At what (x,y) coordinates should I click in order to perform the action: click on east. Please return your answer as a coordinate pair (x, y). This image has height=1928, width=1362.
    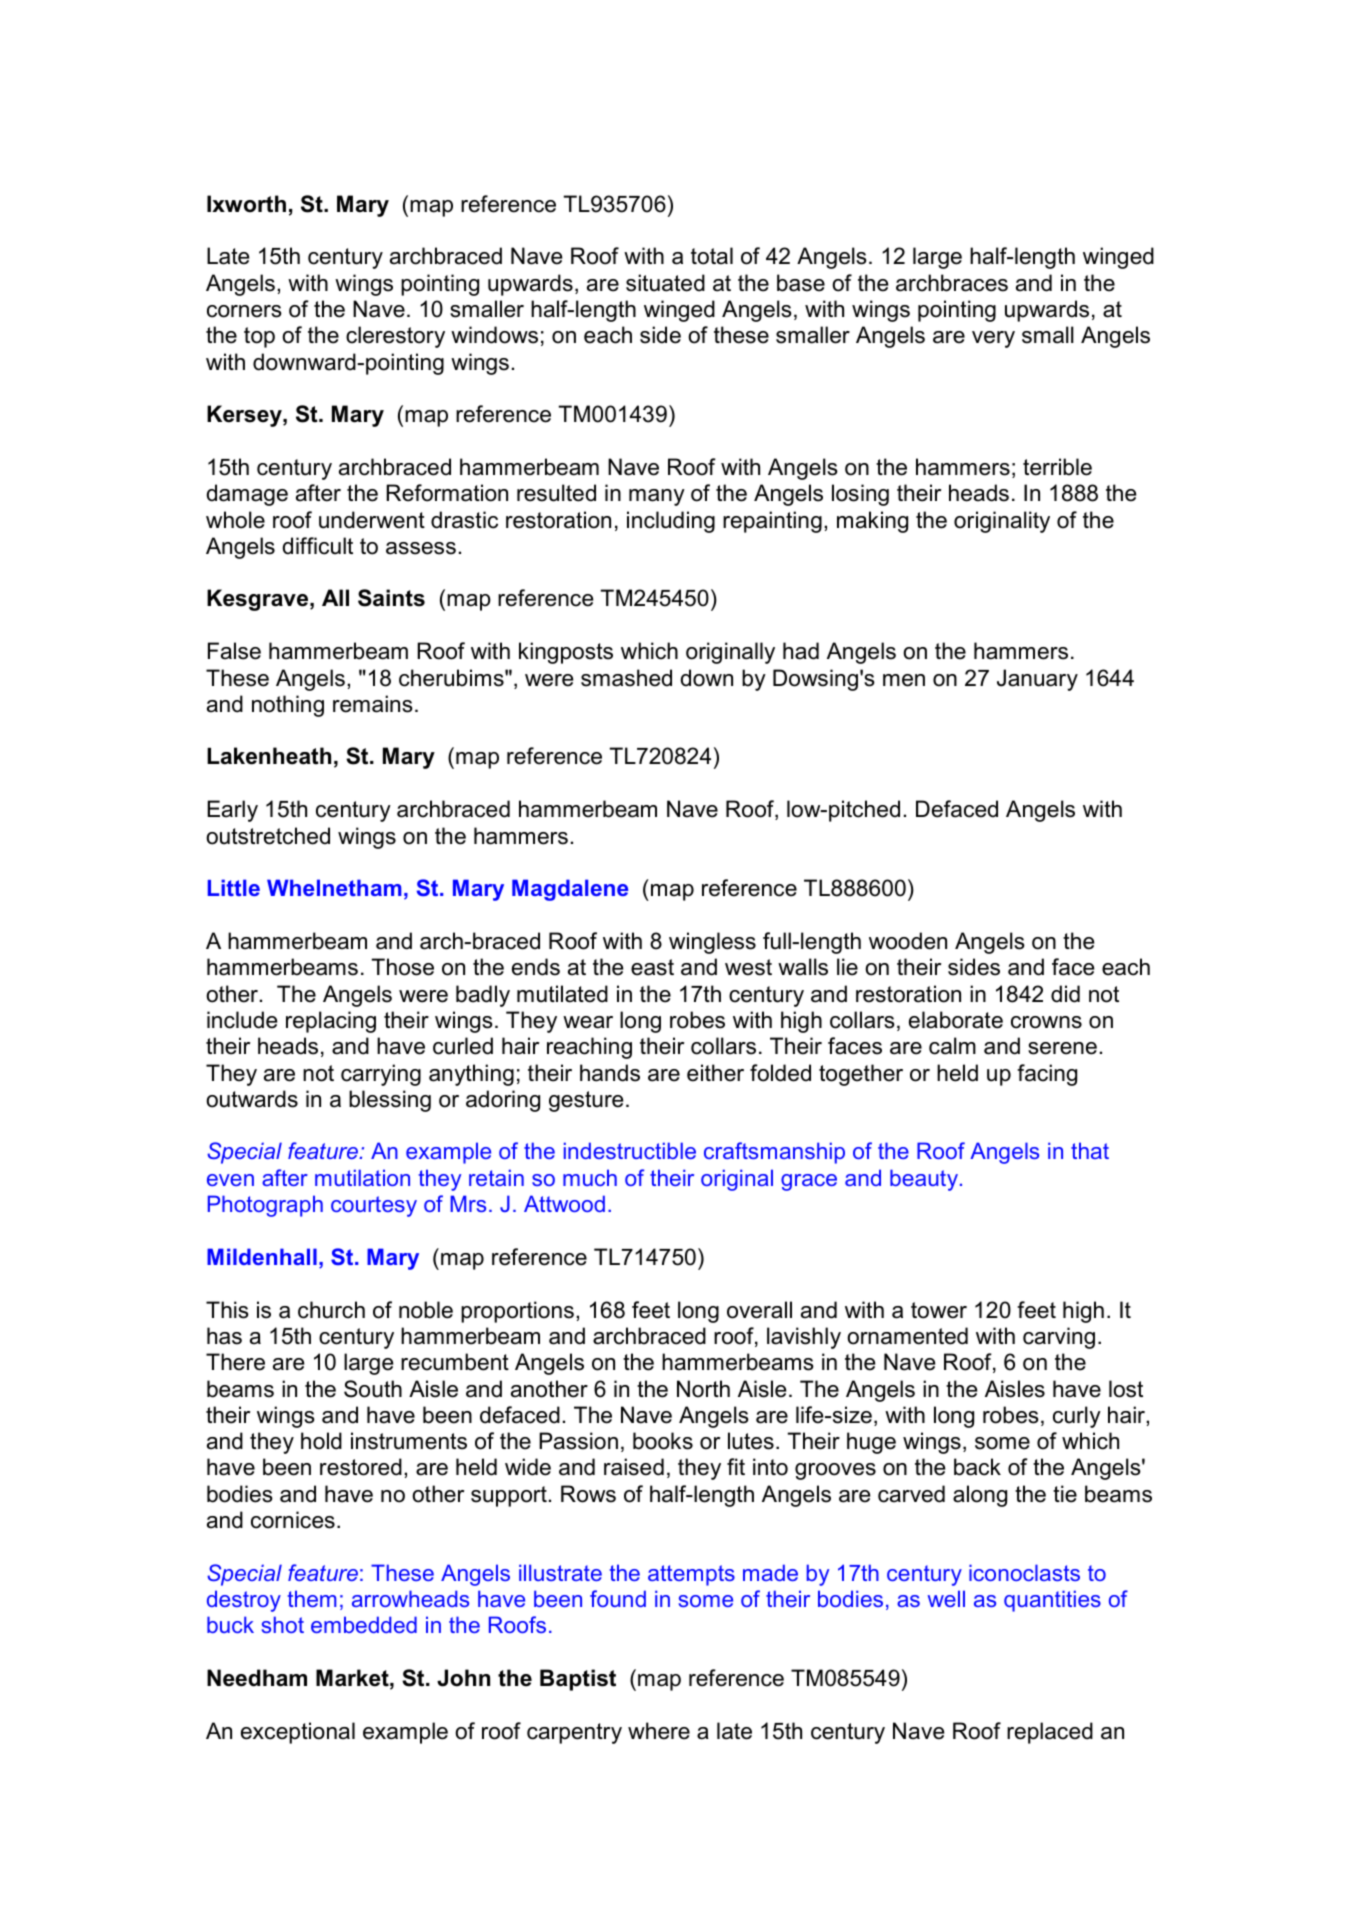
    Looking at the image, I should click on (652, 967).
